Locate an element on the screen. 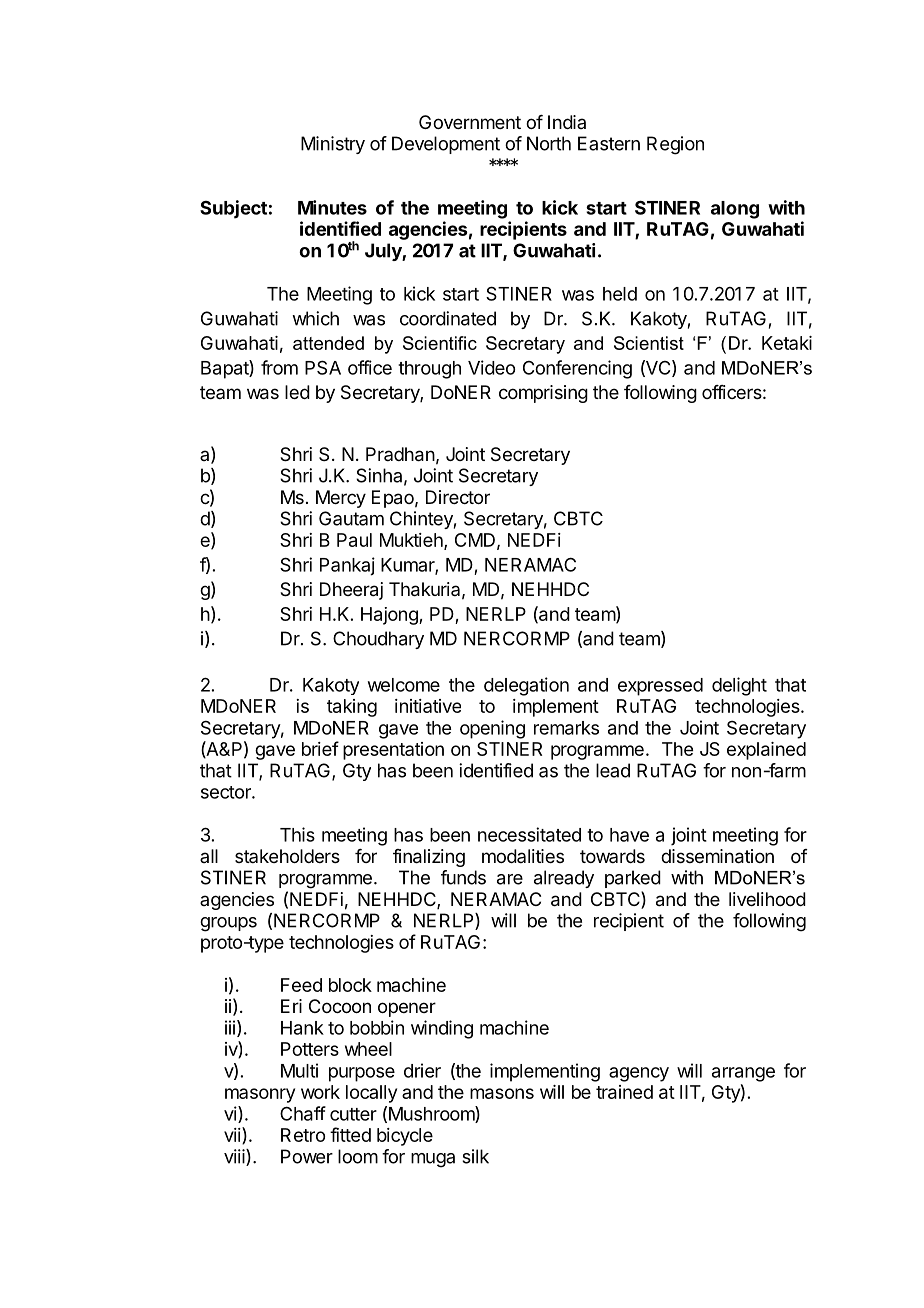  Scientist is located at coordinates (649, 343).
